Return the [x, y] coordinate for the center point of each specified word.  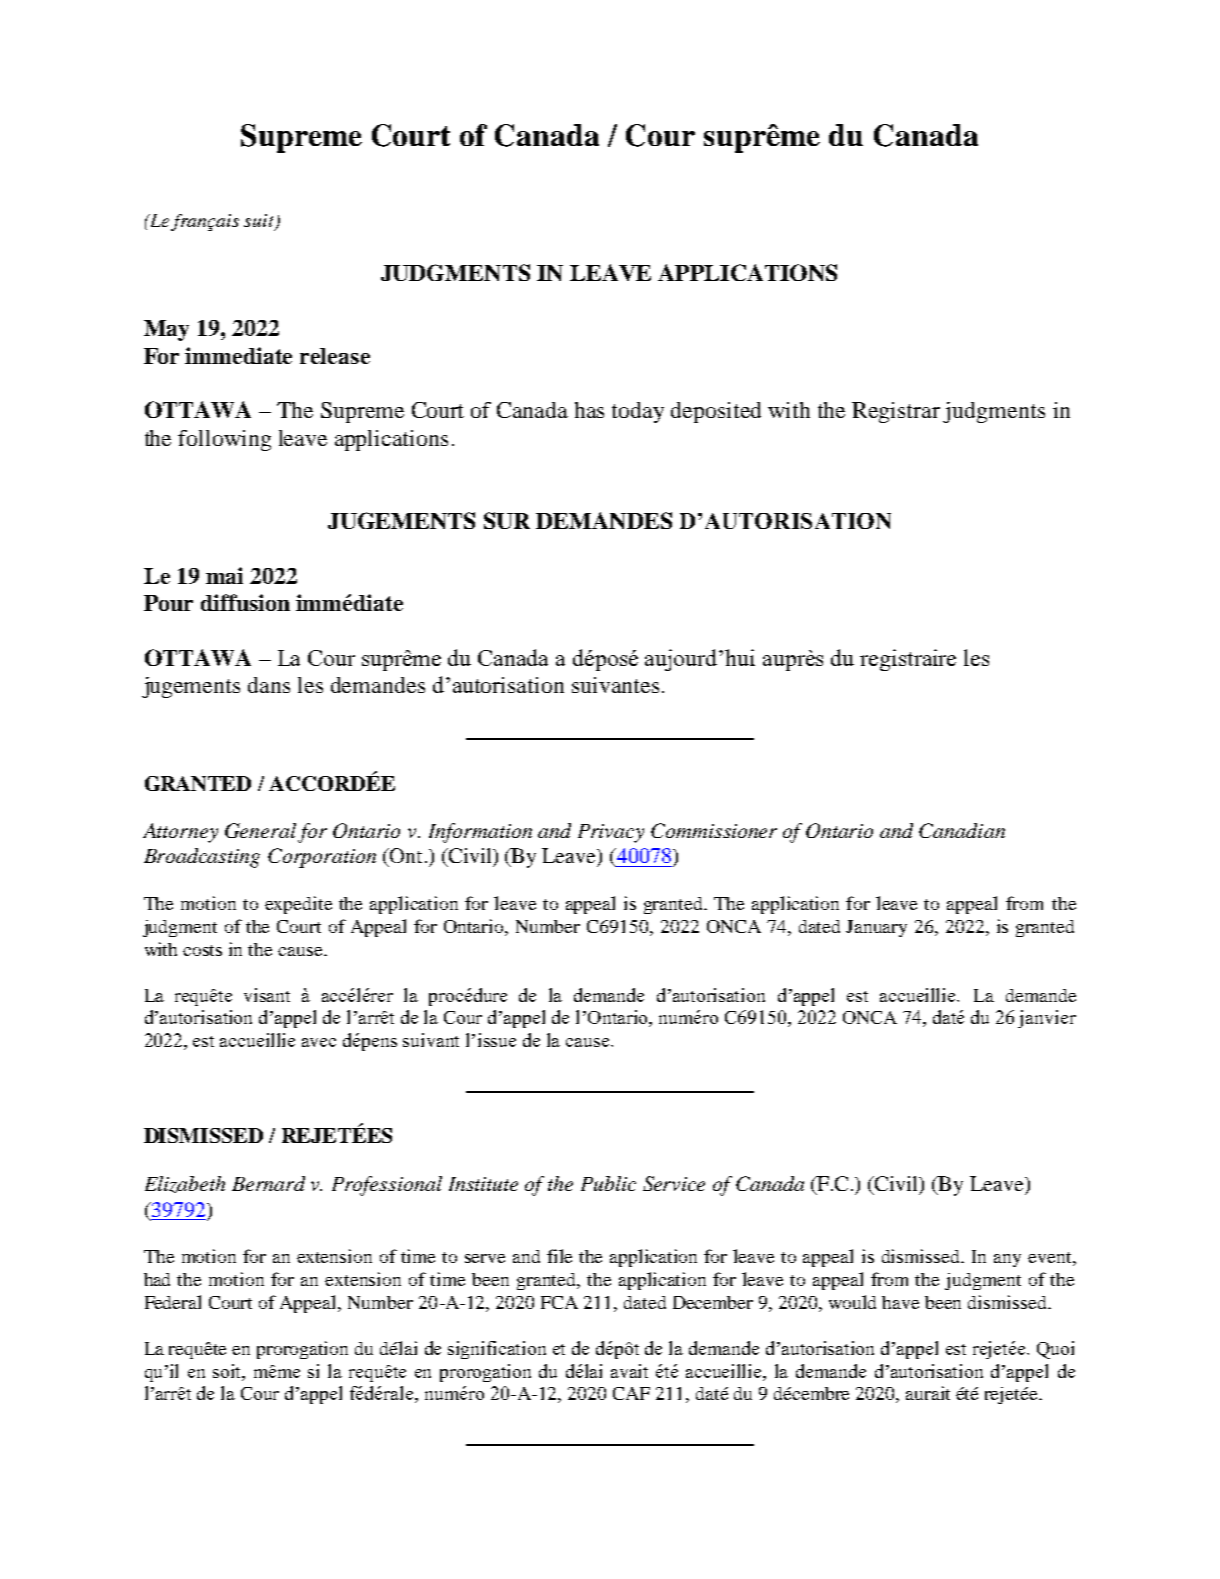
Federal [173, 1302]
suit [260, 221]
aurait [928, 1393]
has [589, 410]
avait [629, 1371]
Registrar [896, 412]
